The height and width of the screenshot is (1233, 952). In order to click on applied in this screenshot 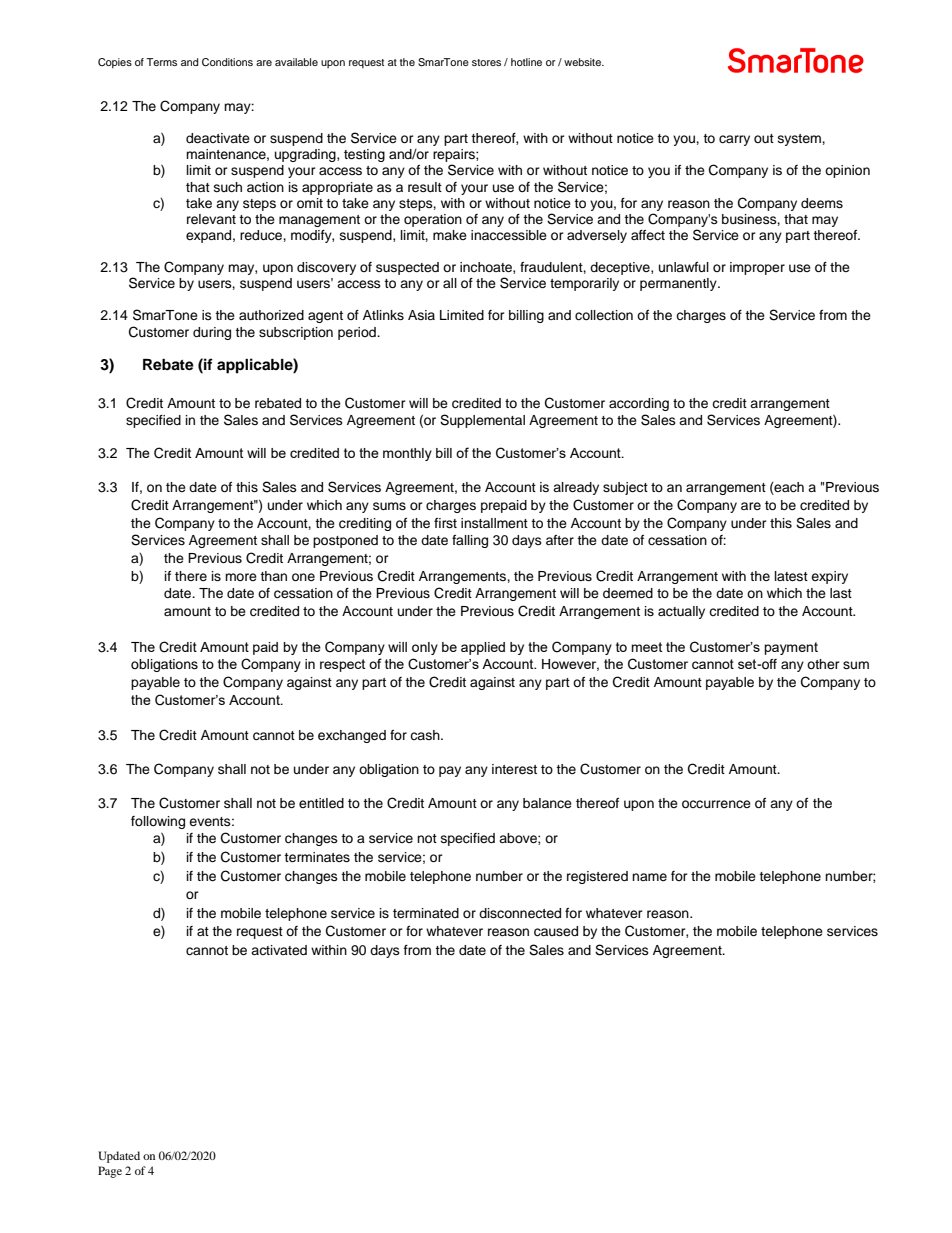, I will do `click(483, 648)`.
